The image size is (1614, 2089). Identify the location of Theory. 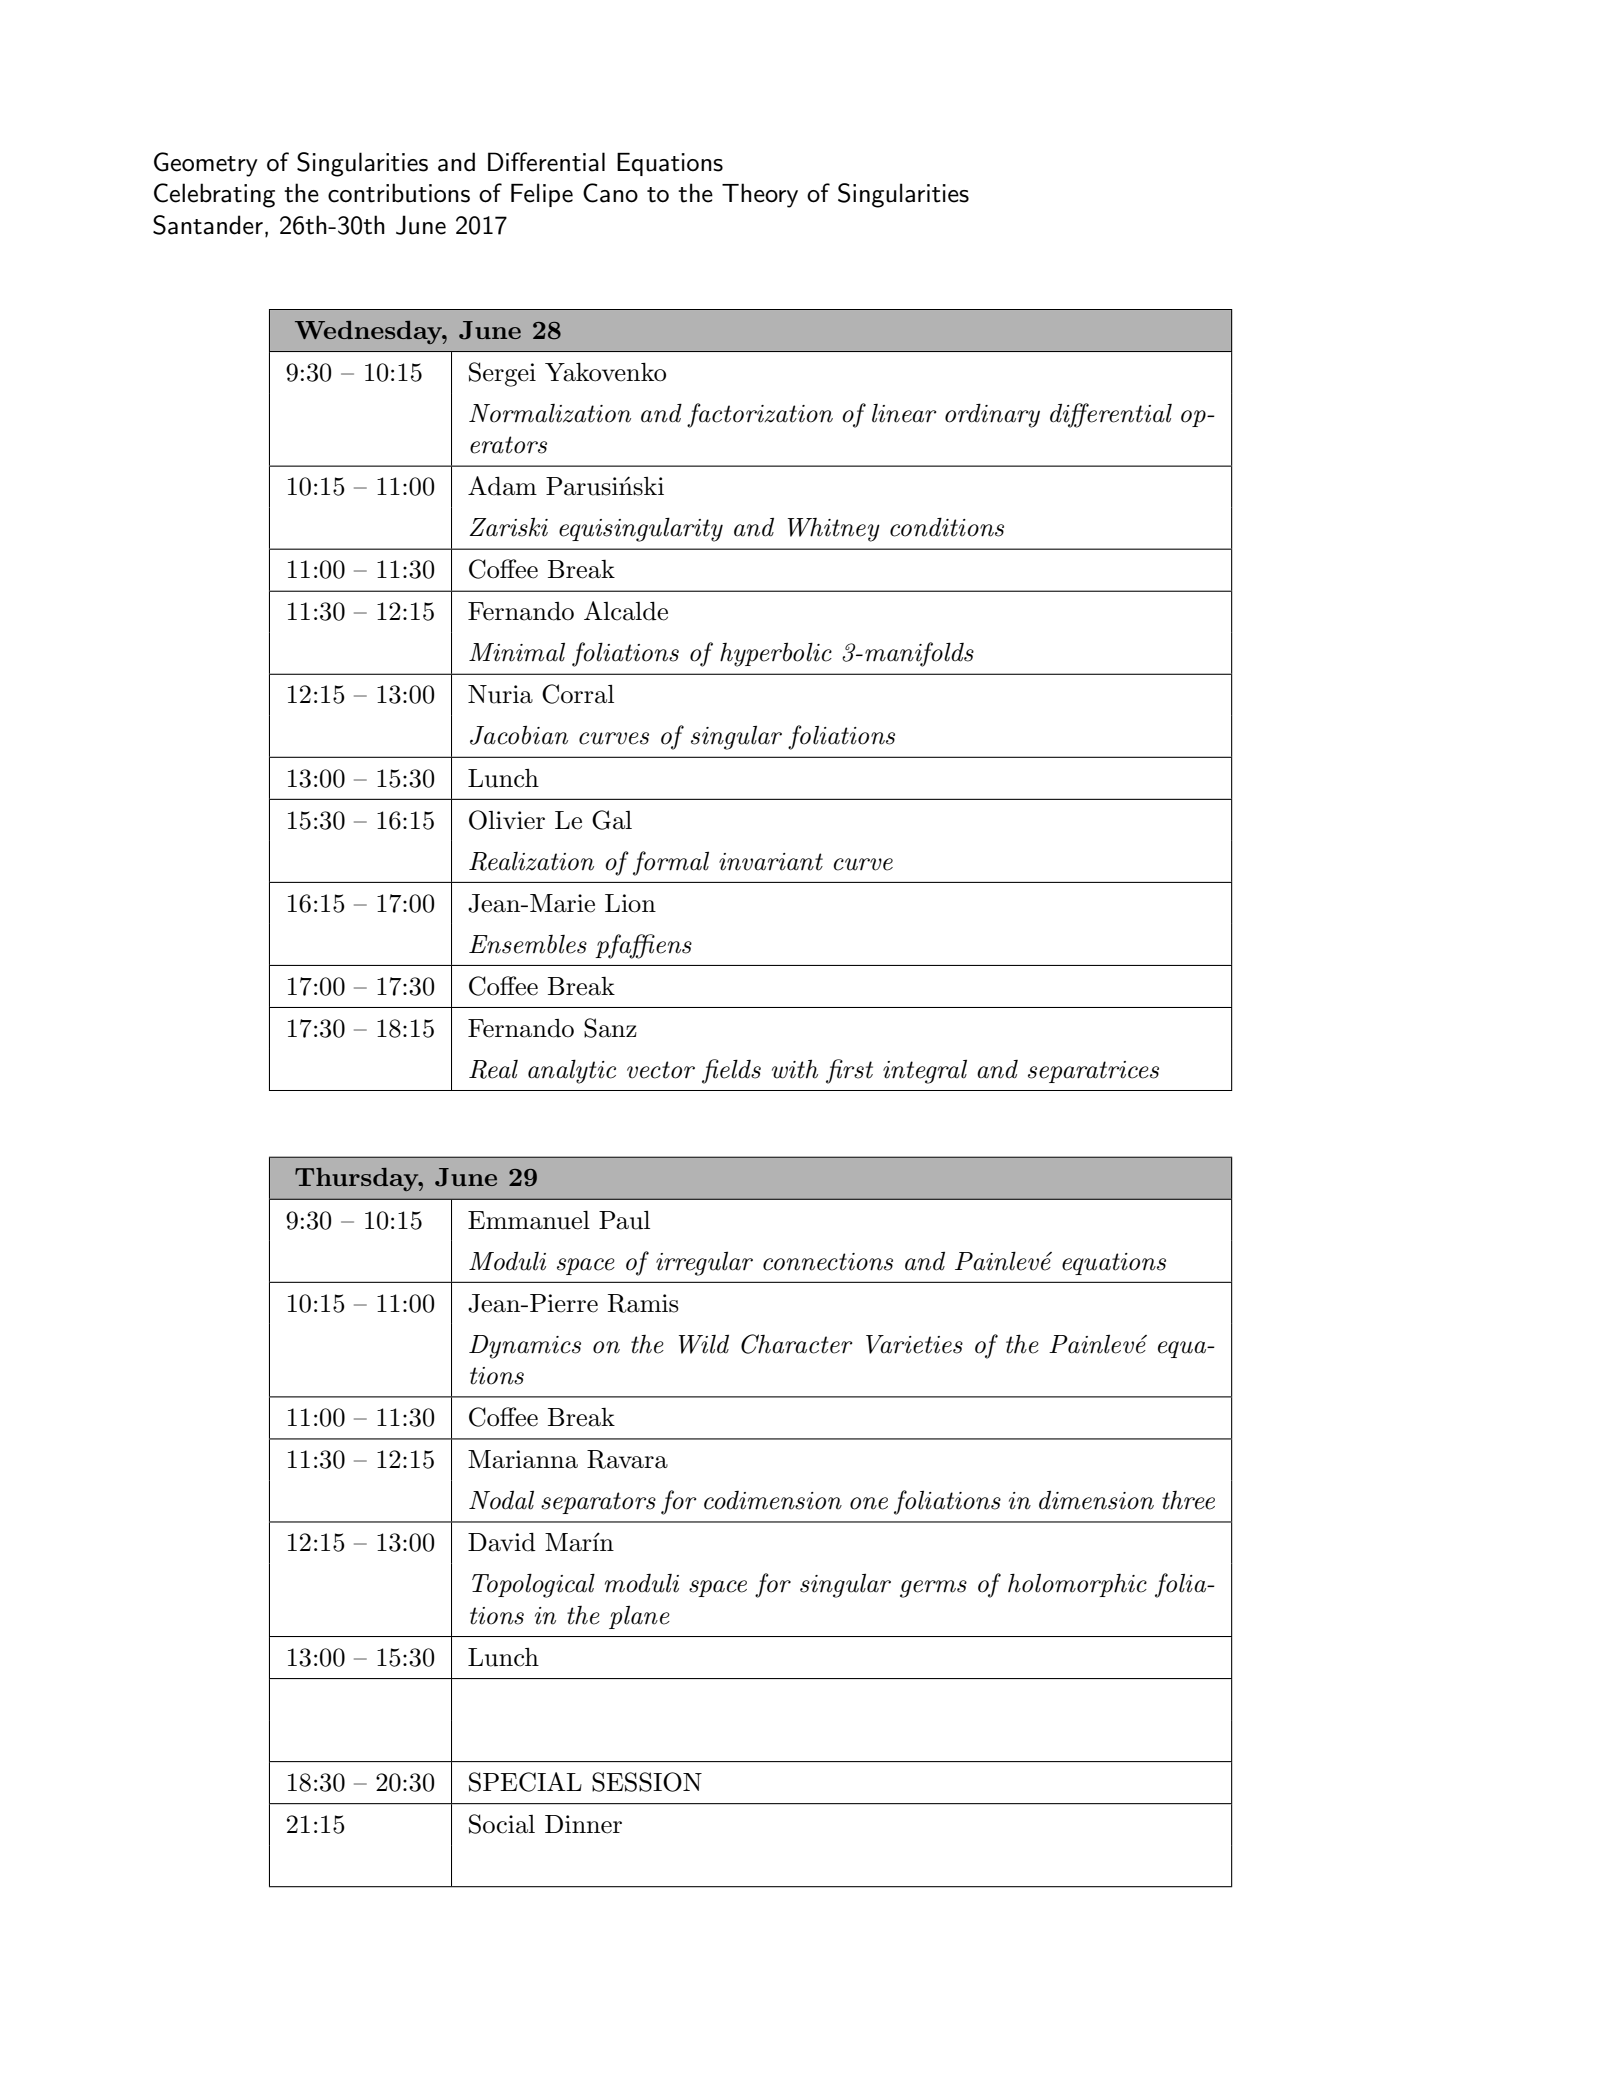
(760, 195).
